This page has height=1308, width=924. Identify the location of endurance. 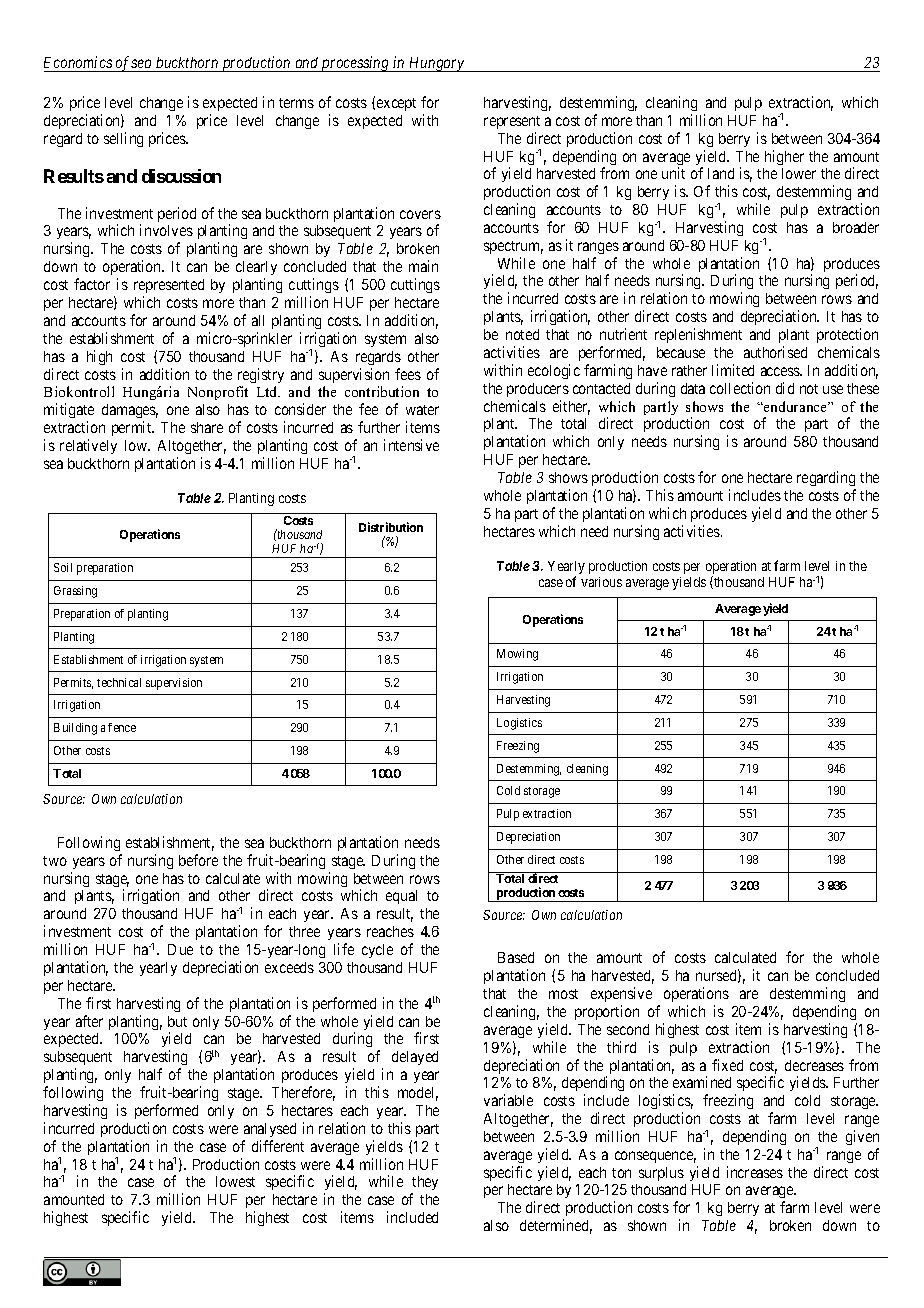
(796, 406).
